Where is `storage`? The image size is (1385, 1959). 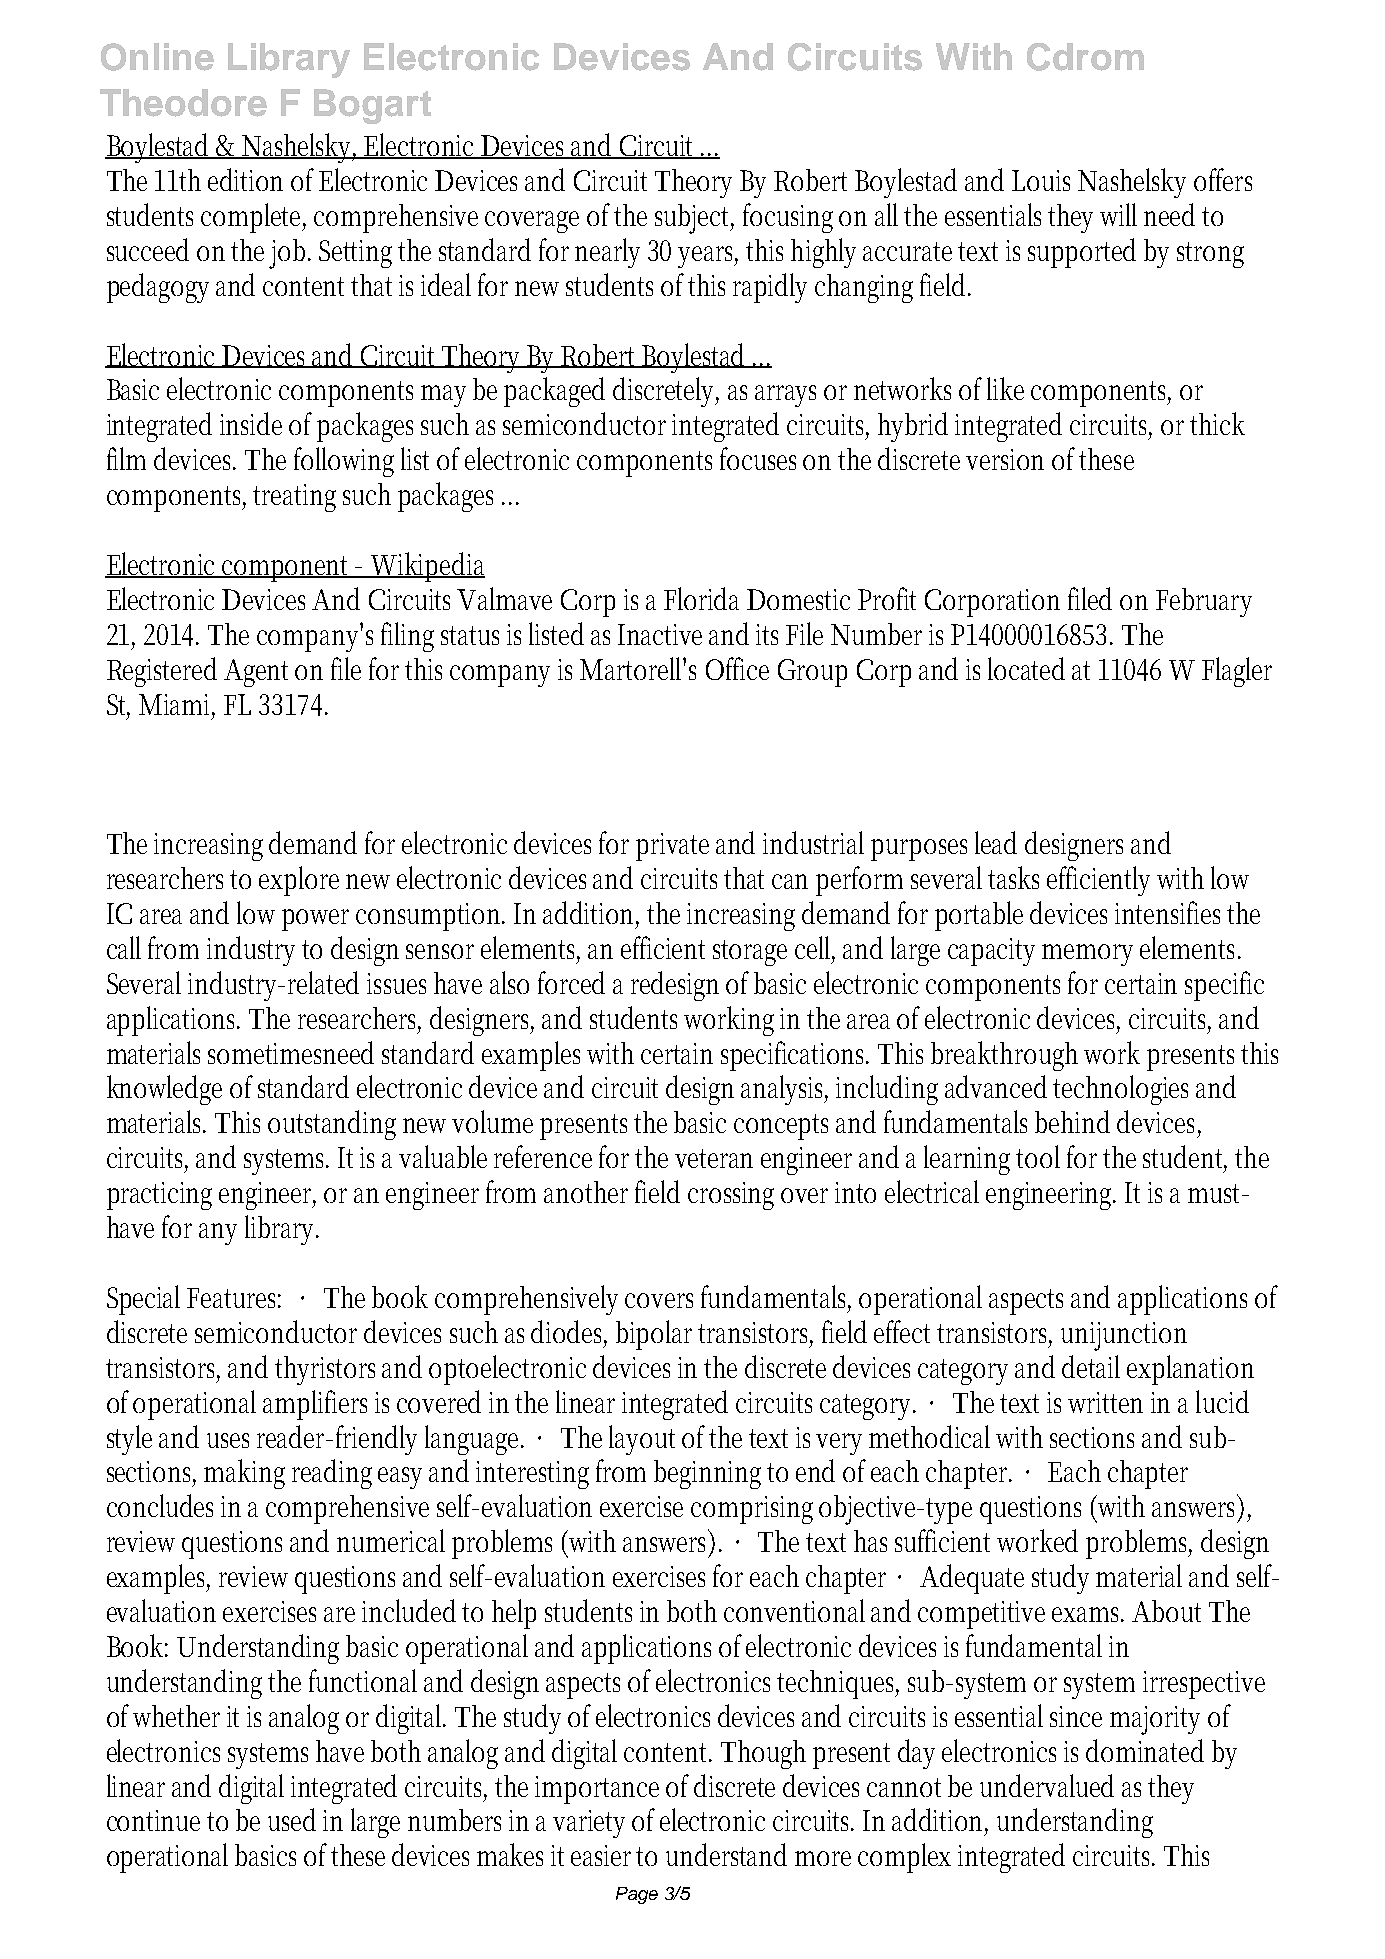
storage is located at coordinates (750, 953).
